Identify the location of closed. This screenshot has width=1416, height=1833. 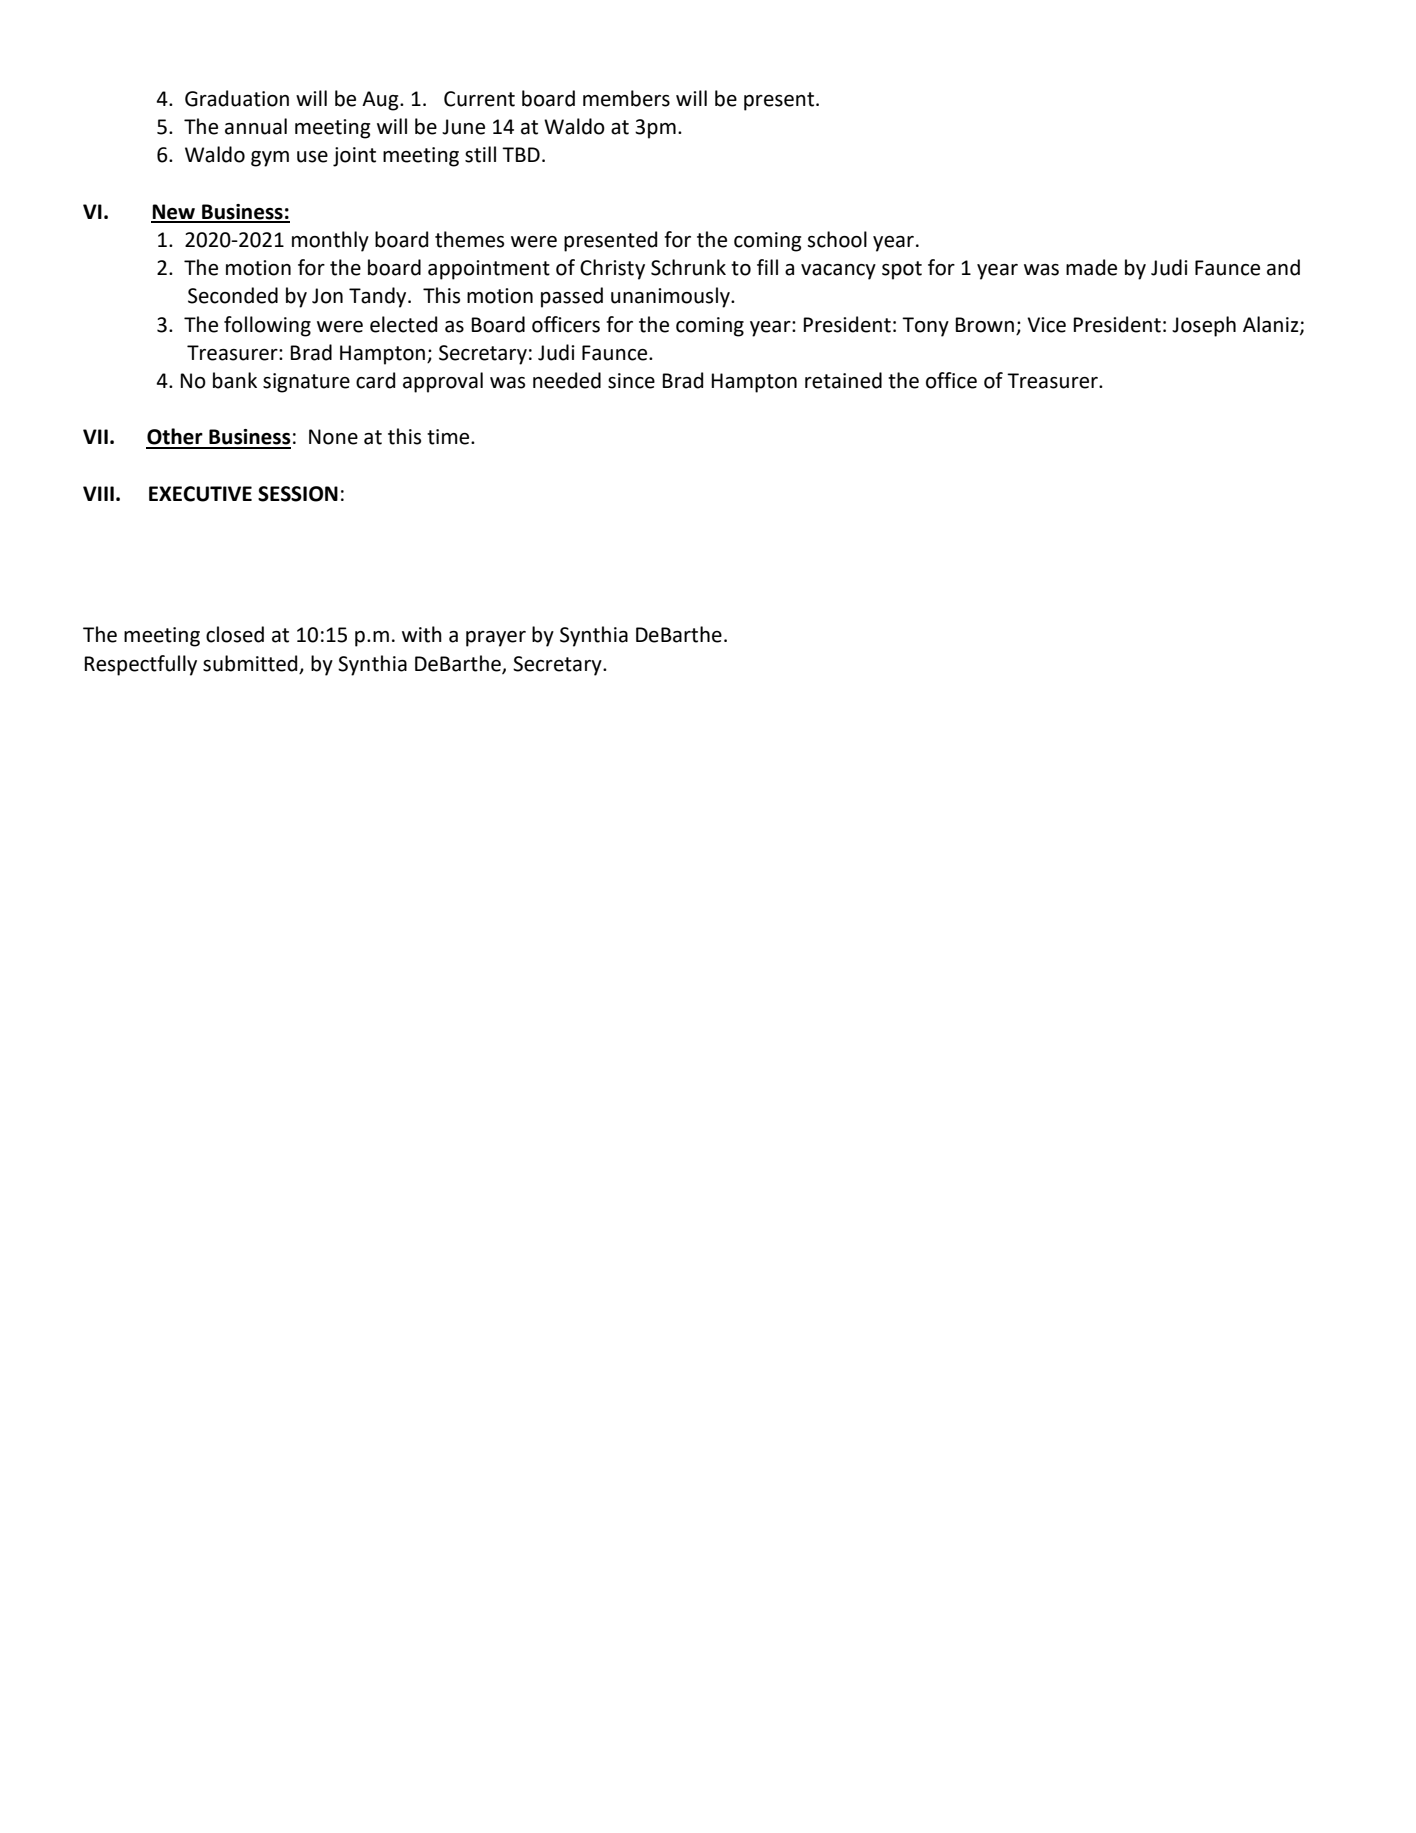
(235, 634).
